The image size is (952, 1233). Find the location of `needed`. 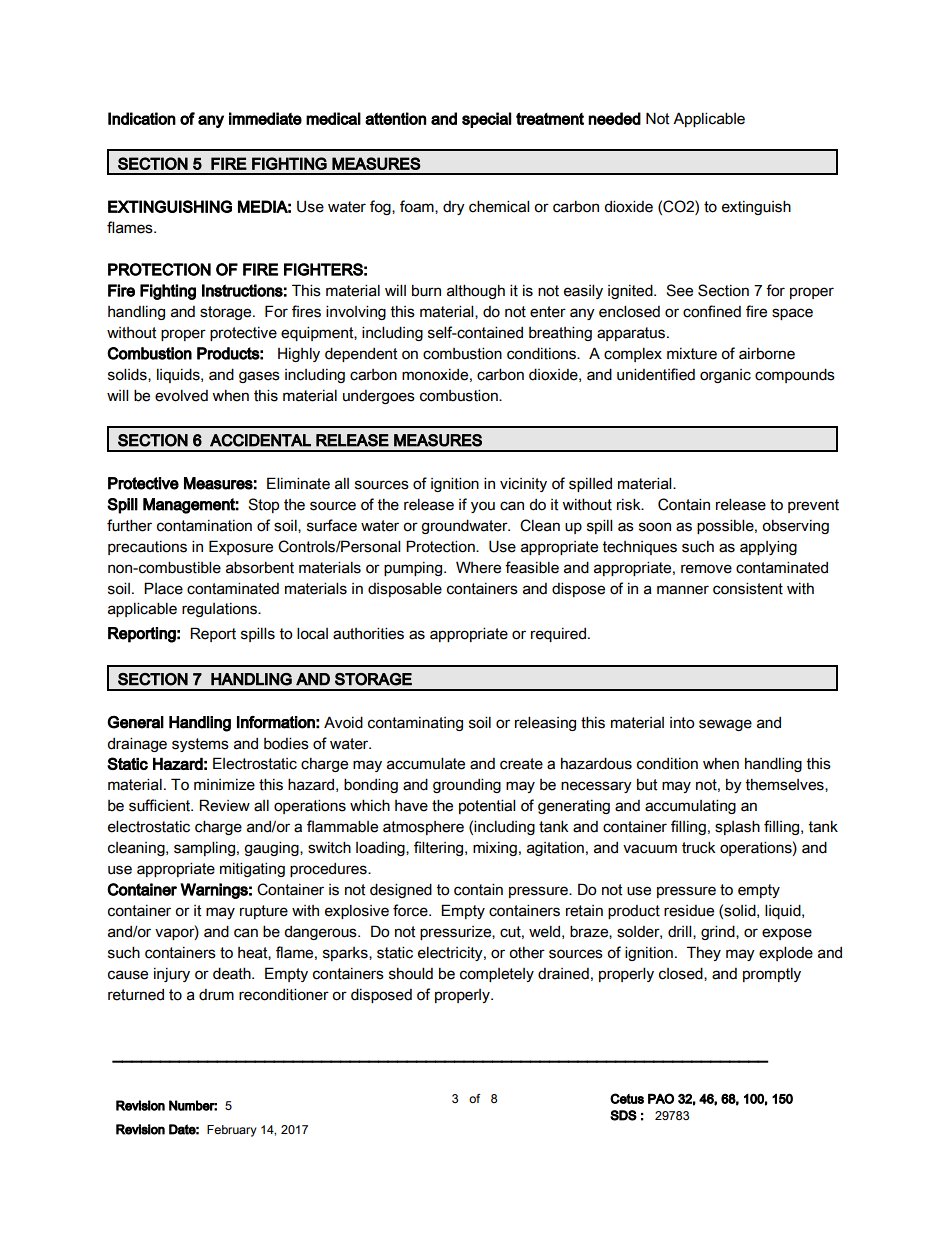

needed is located at coordinates (614, 118).
